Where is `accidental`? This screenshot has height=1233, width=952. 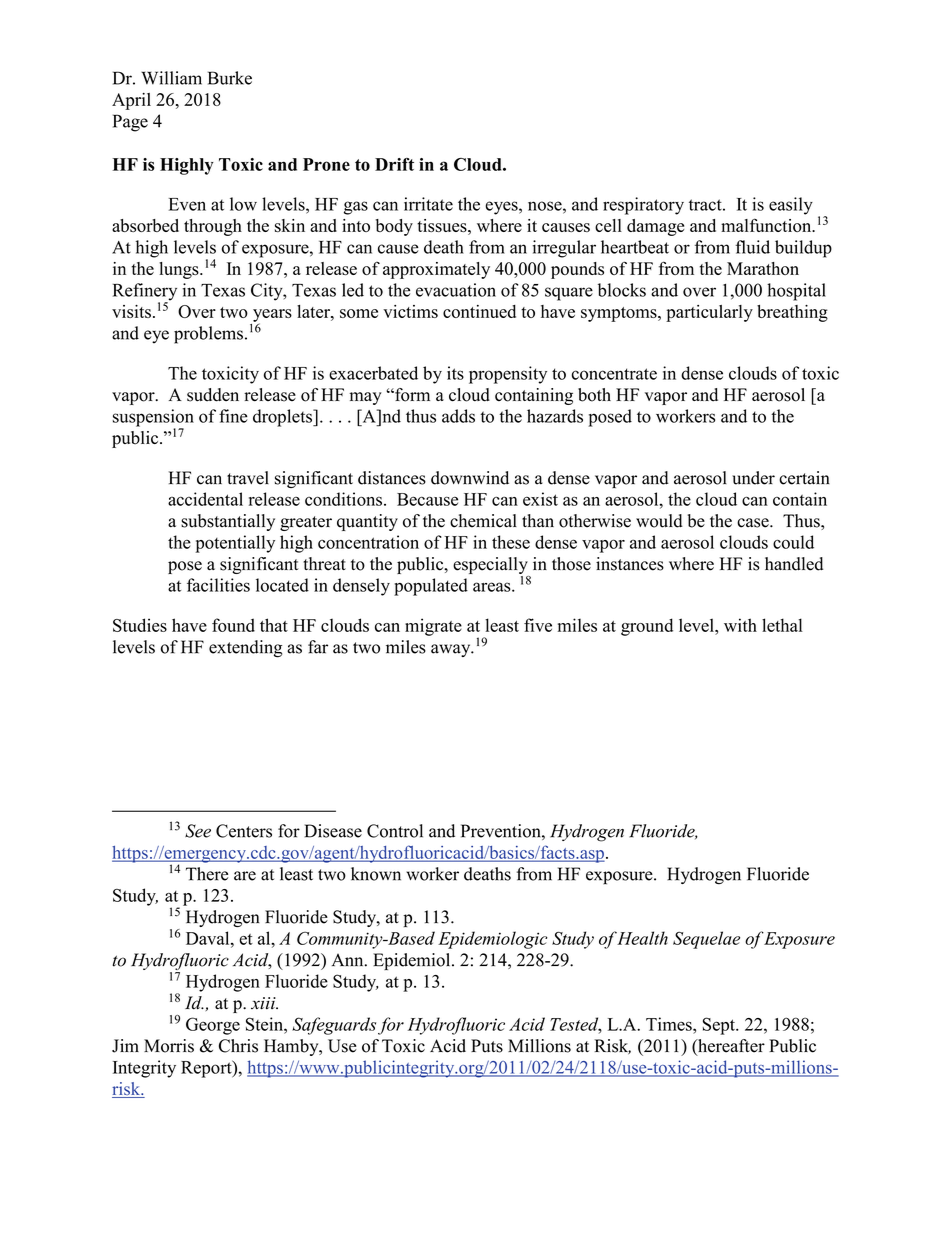
accidental is located at coordinates (205, 499).
